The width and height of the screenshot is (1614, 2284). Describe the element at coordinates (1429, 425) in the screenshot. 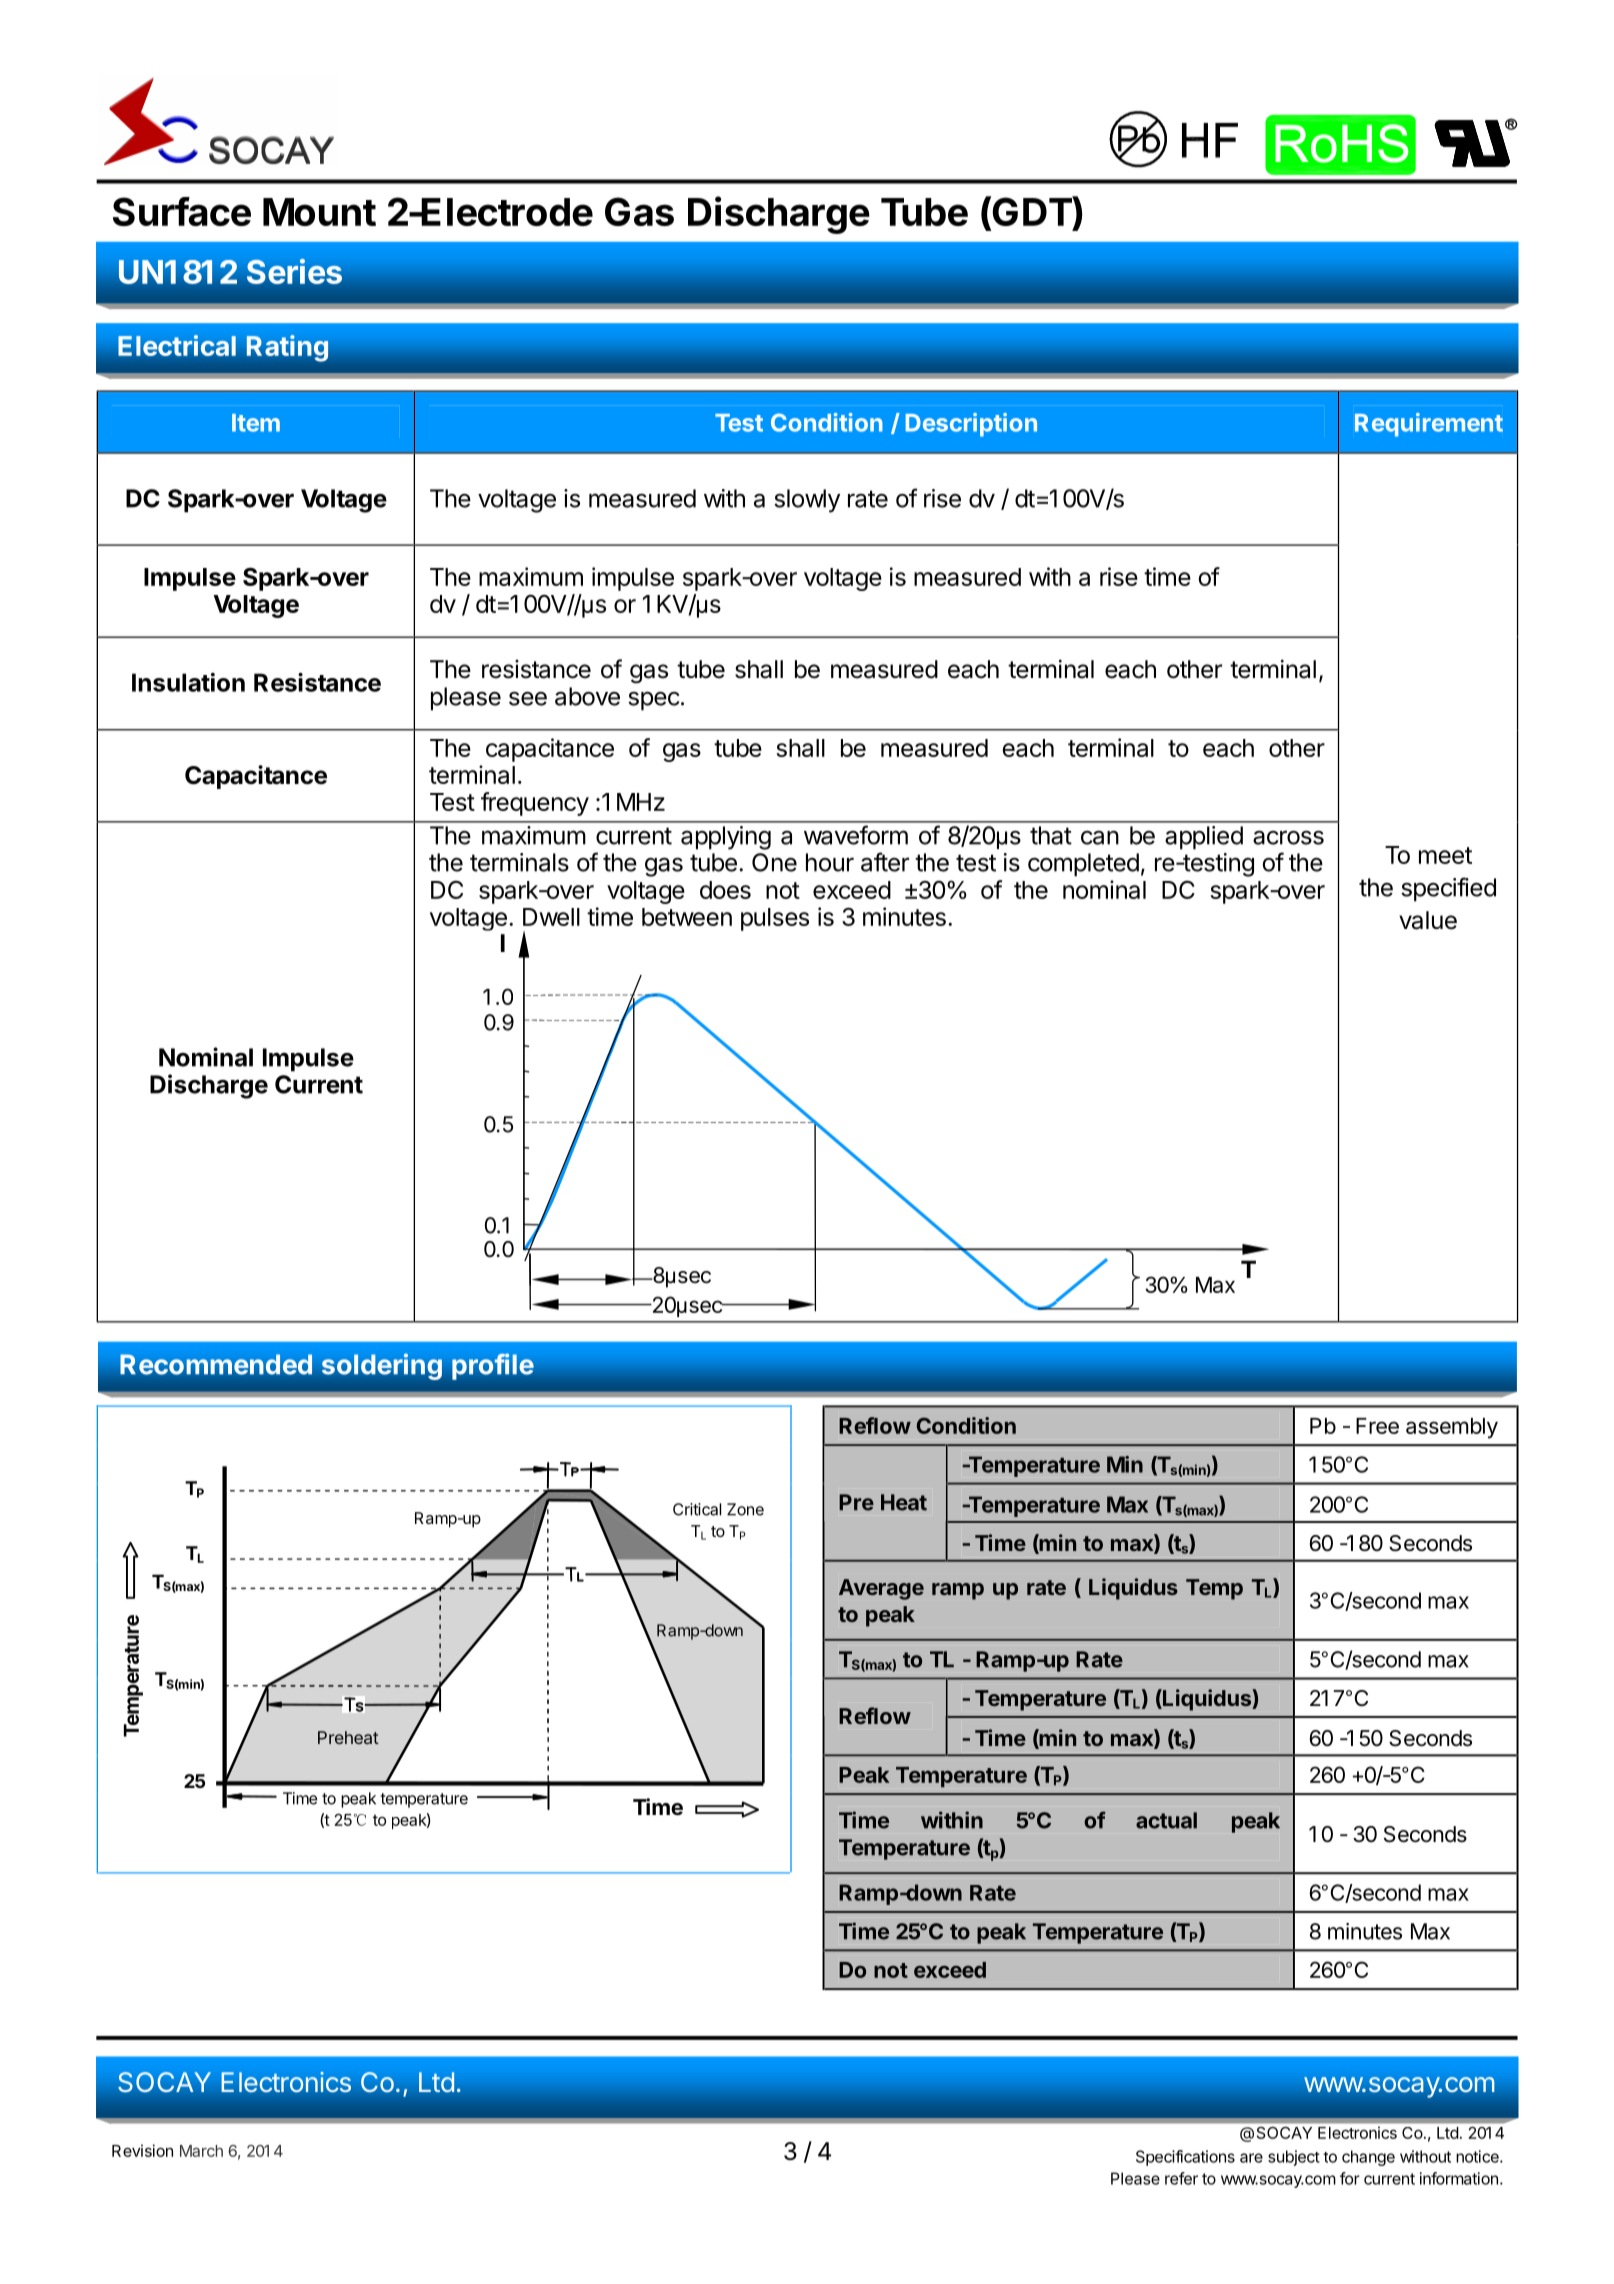

I see `Requirement` at that location.
